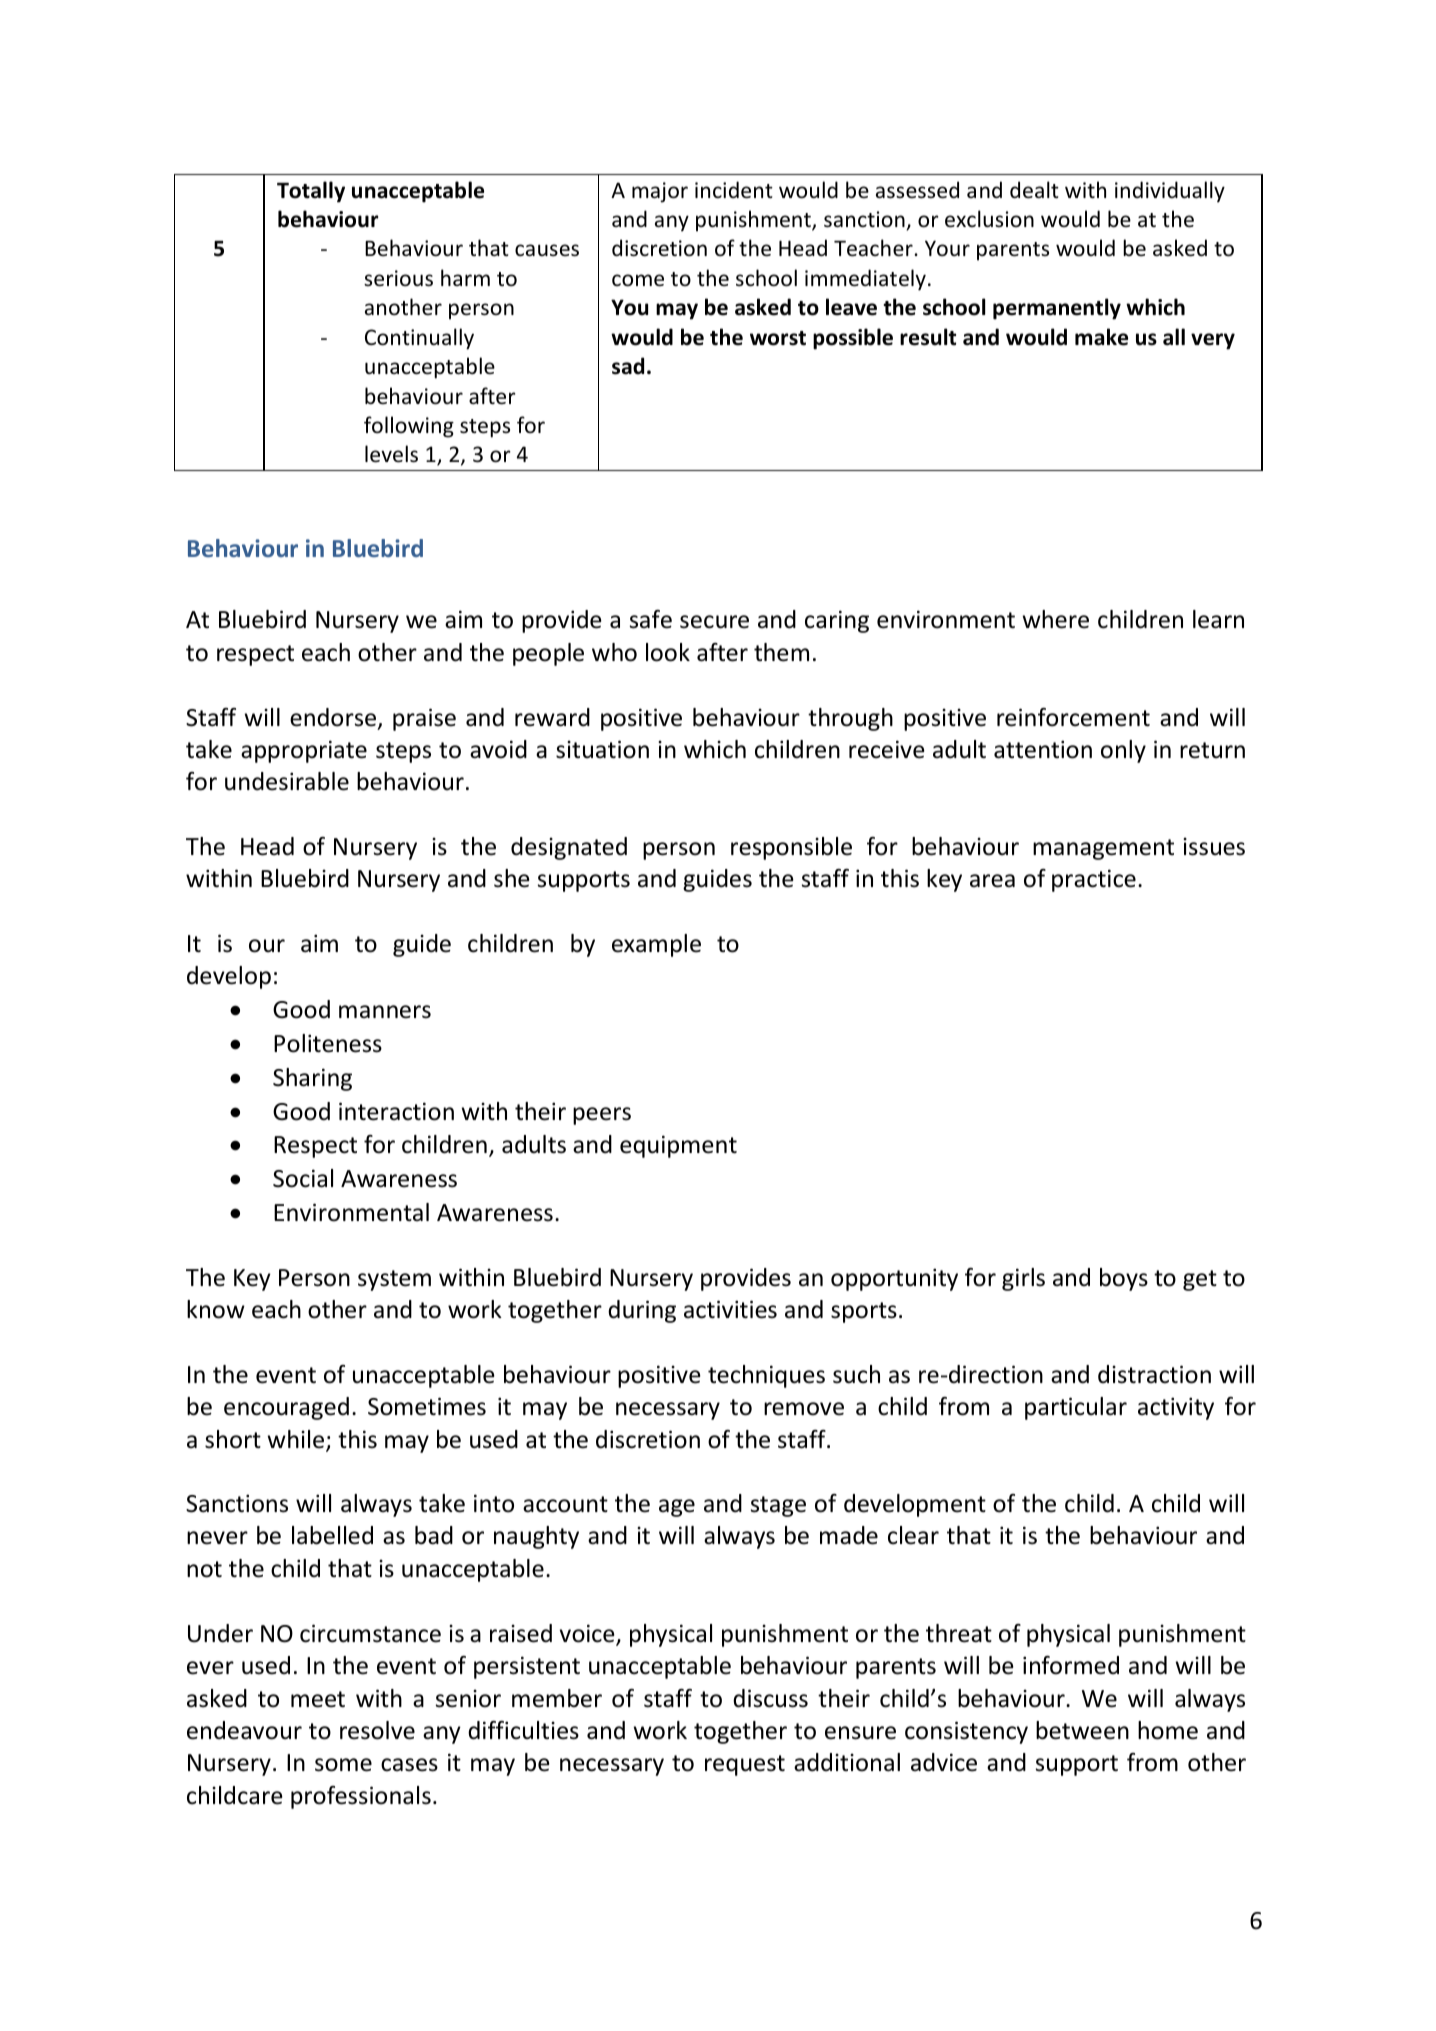 The width and height of the screenshot is (1436, 2031). Describe the element at coordinates (1123, 751) in the screenshot. I see `only` at that location.
